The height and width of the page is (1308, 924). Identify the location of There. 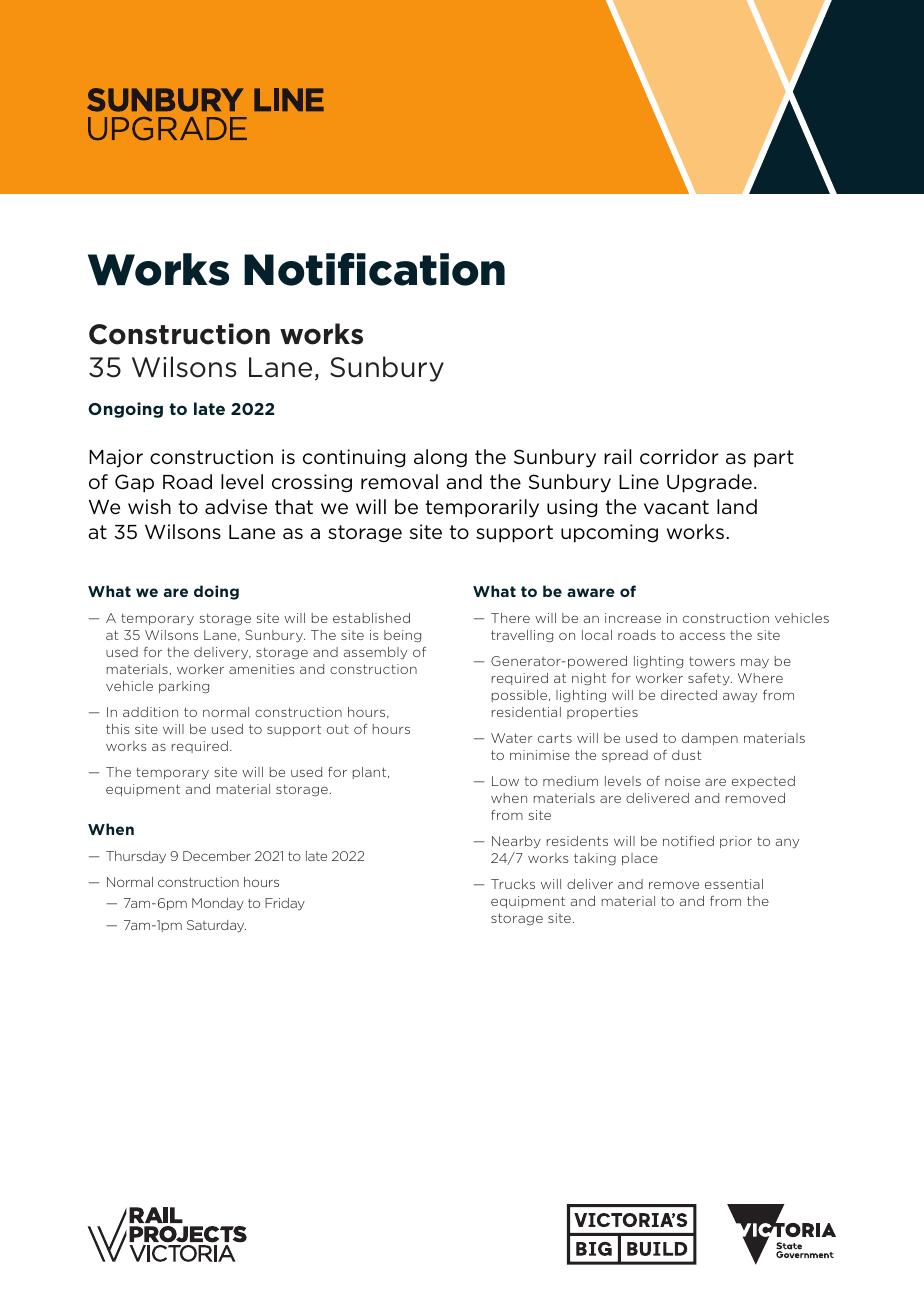
(510, 618).
